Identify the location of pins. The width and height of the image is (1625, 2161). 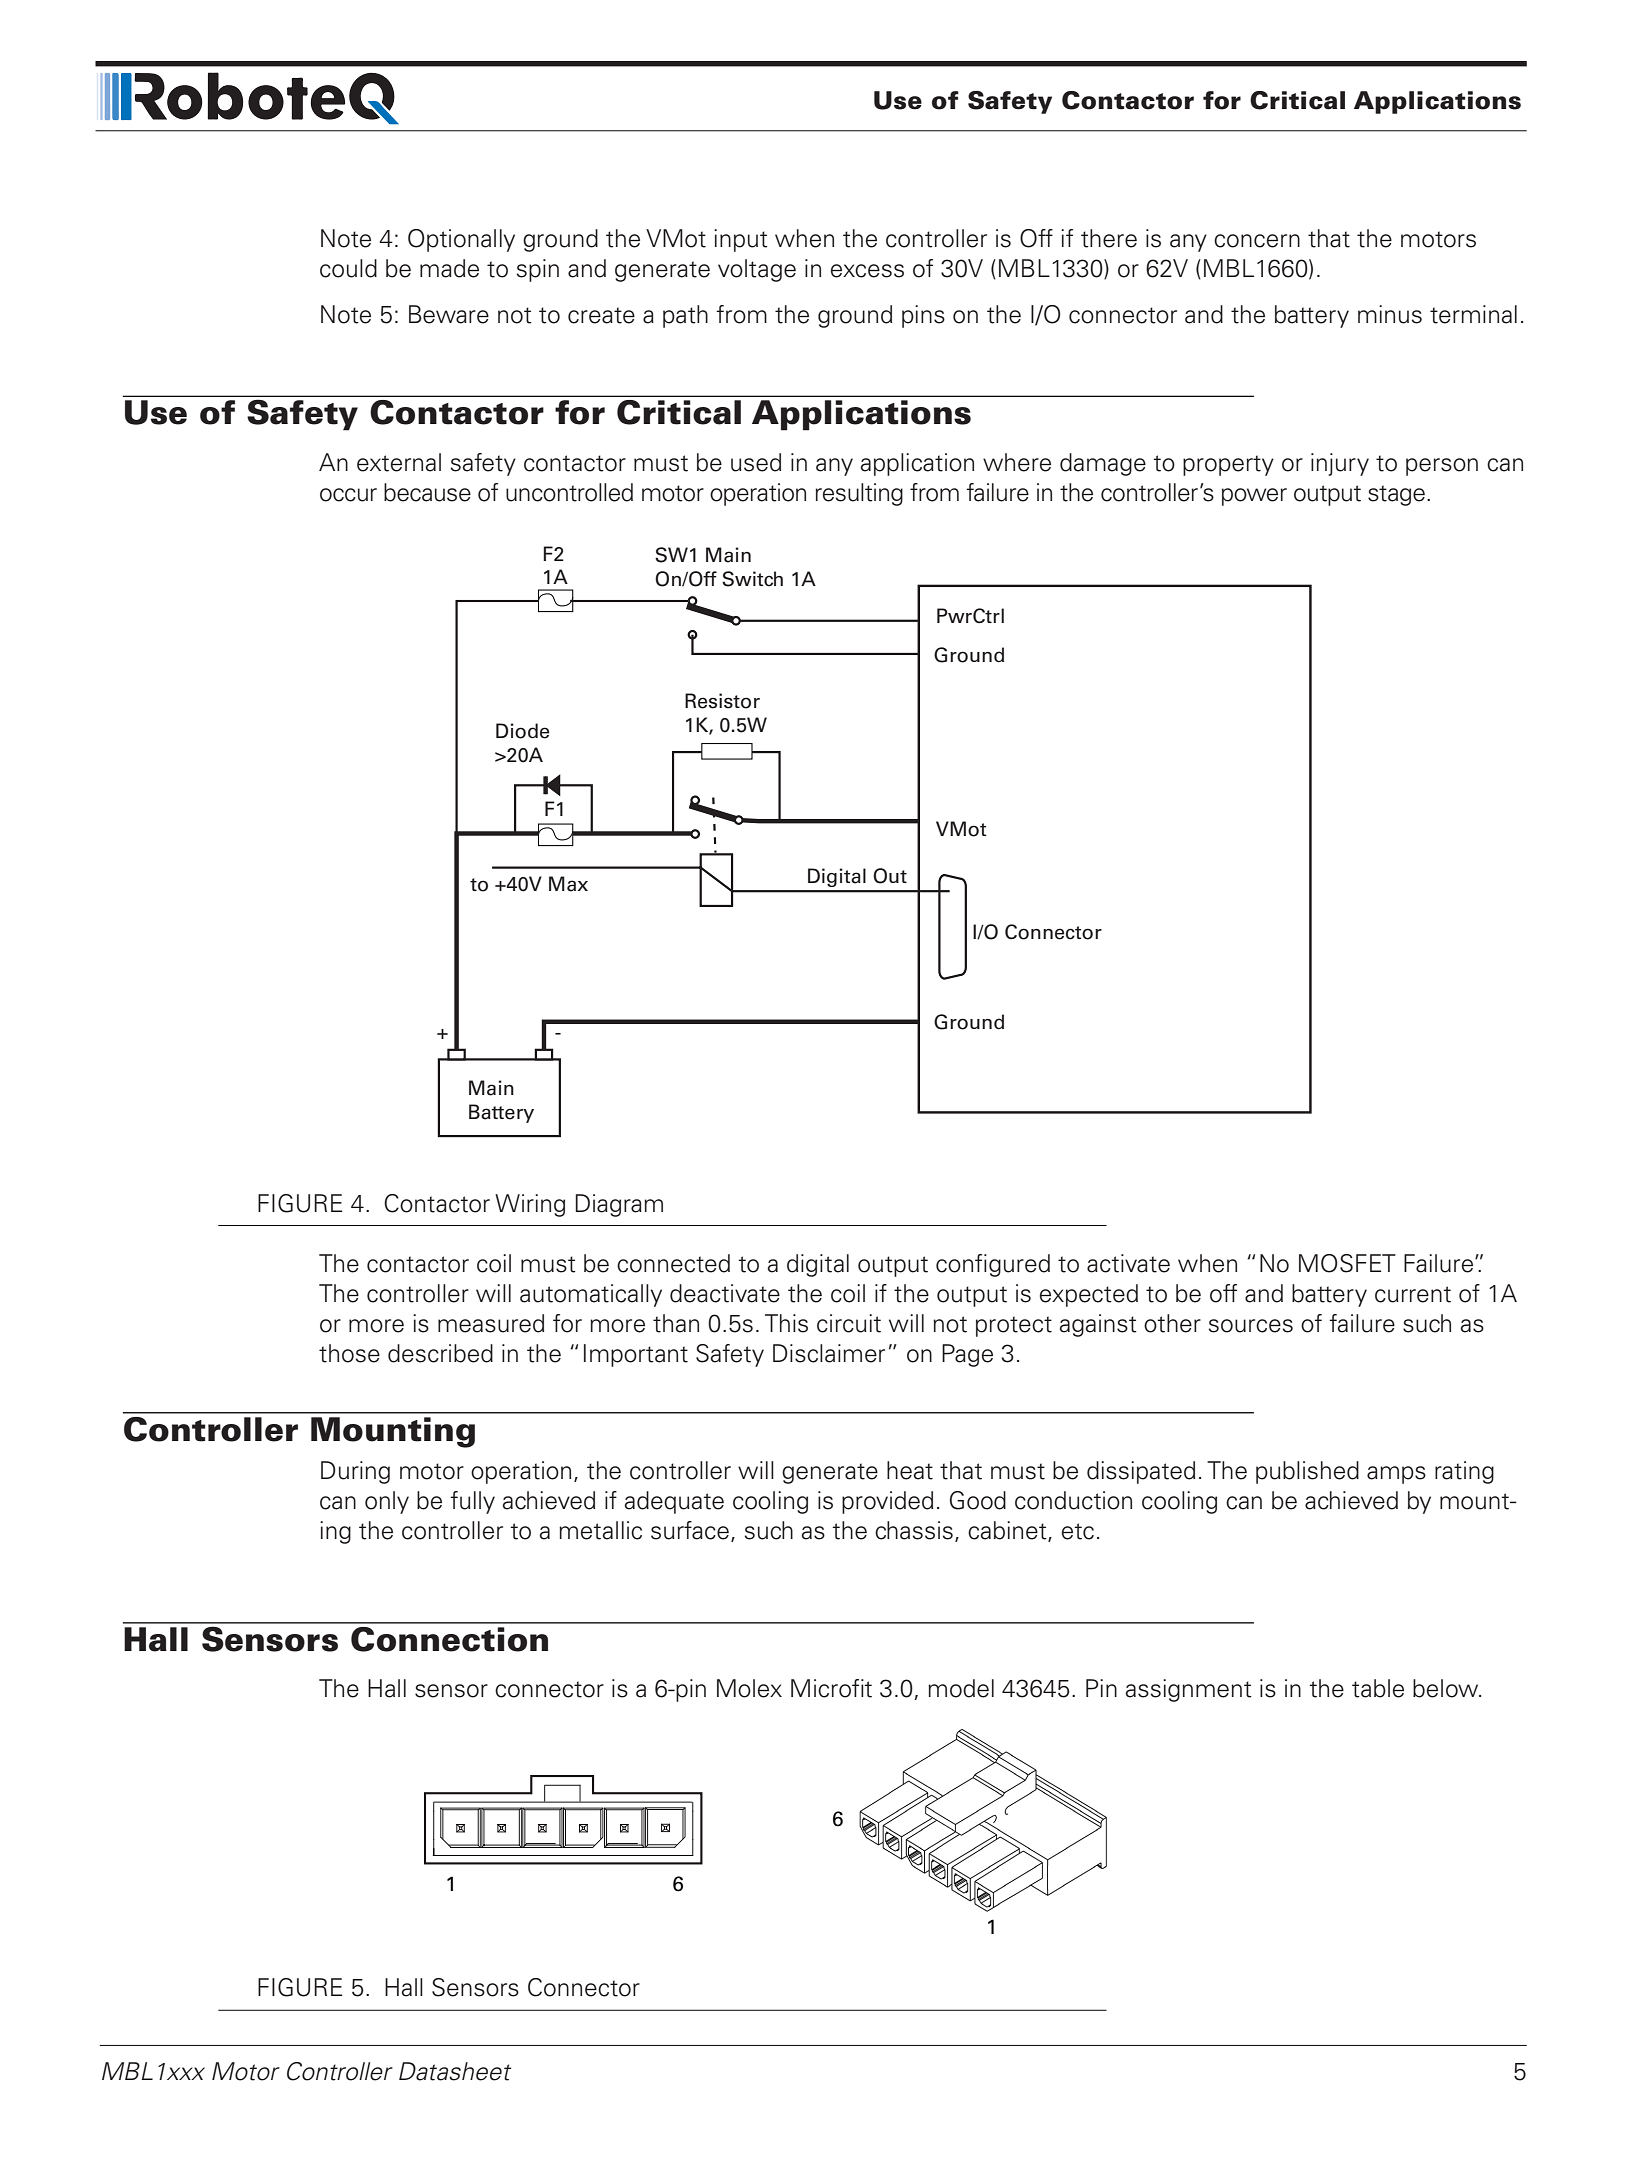
(923, 316).
